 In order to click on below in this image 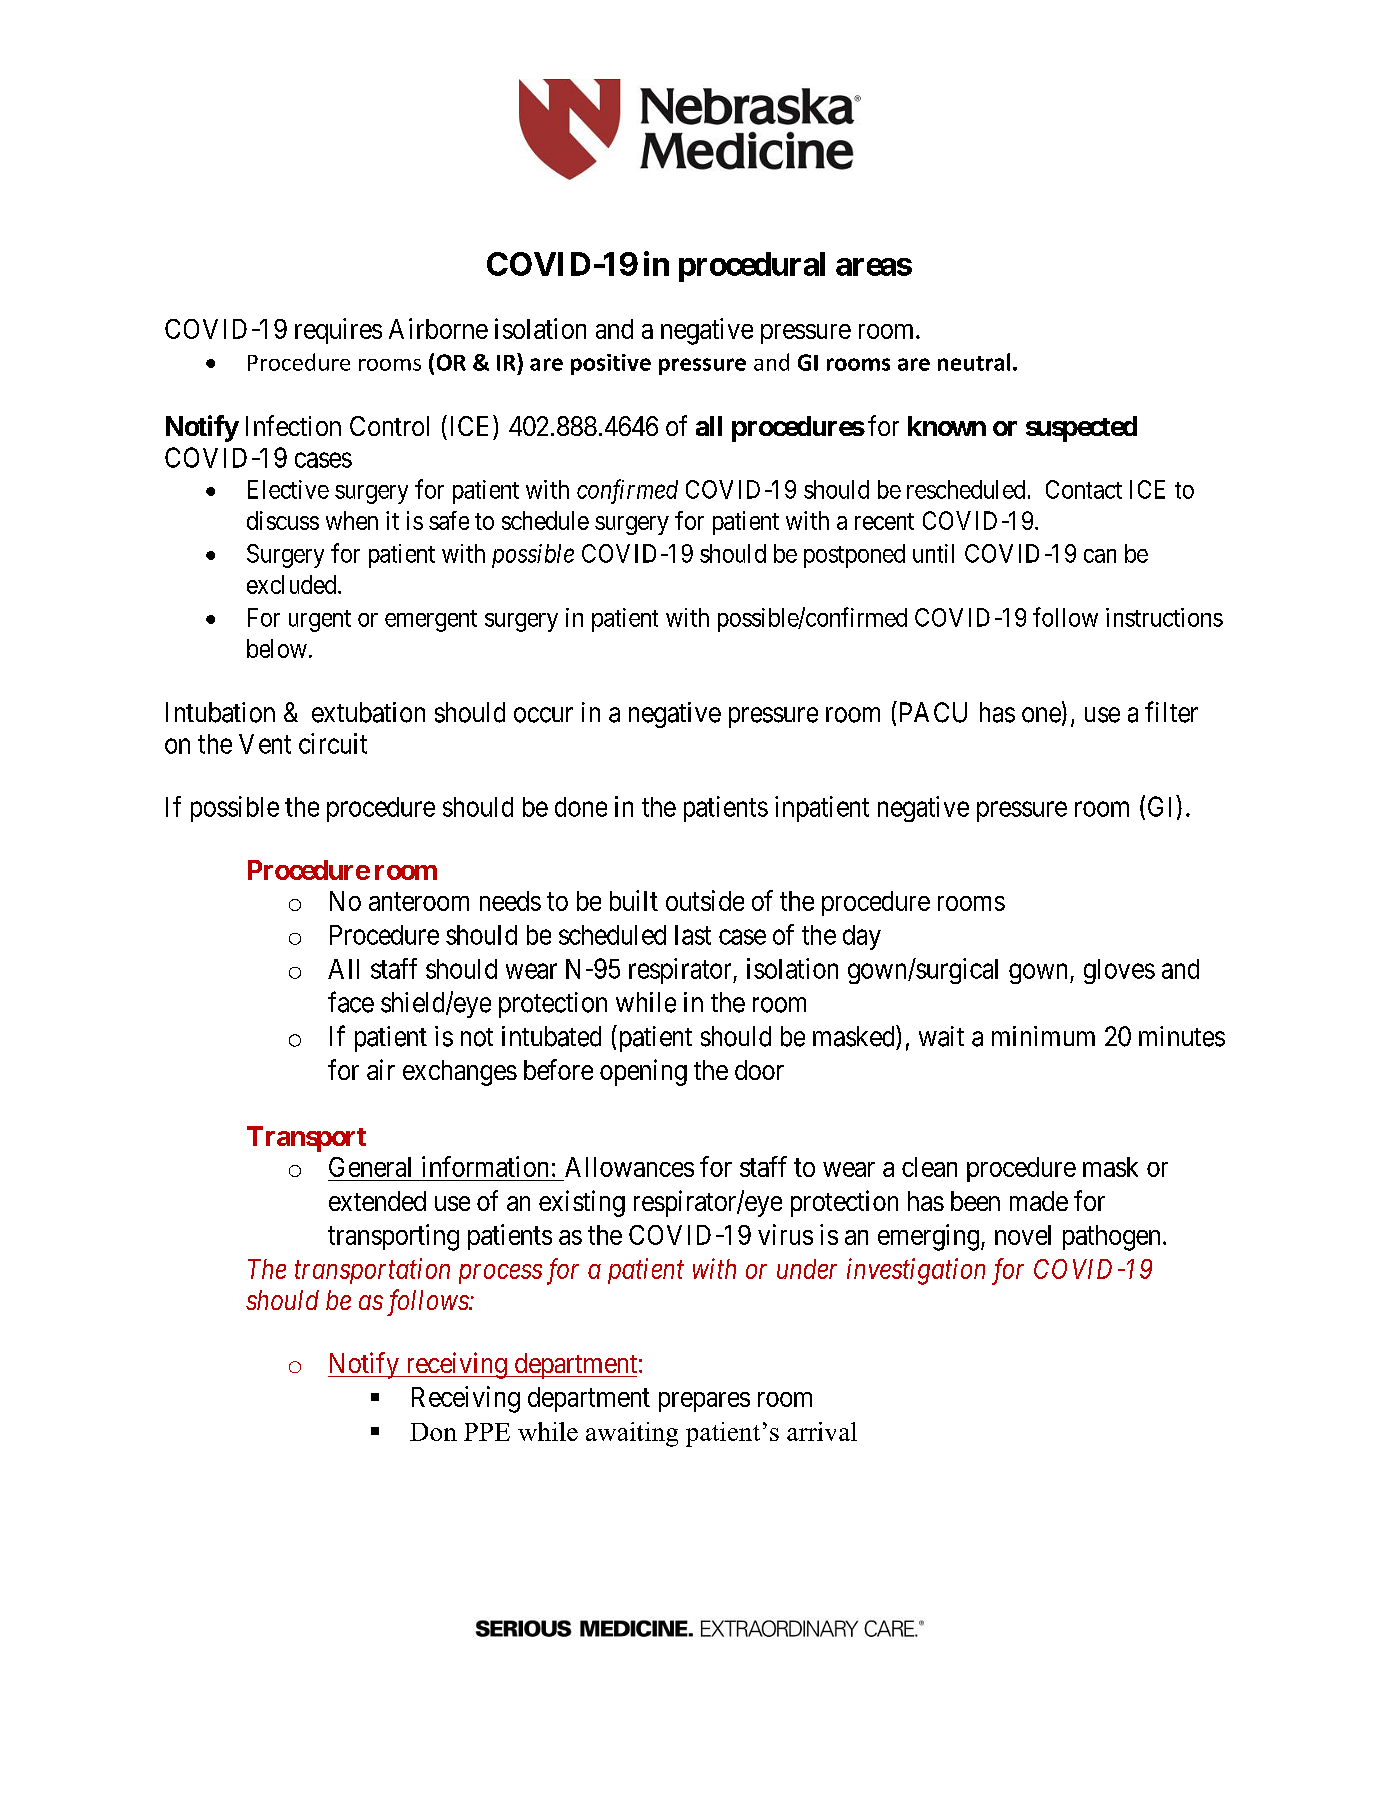, I will do `click(277, 648)`.
